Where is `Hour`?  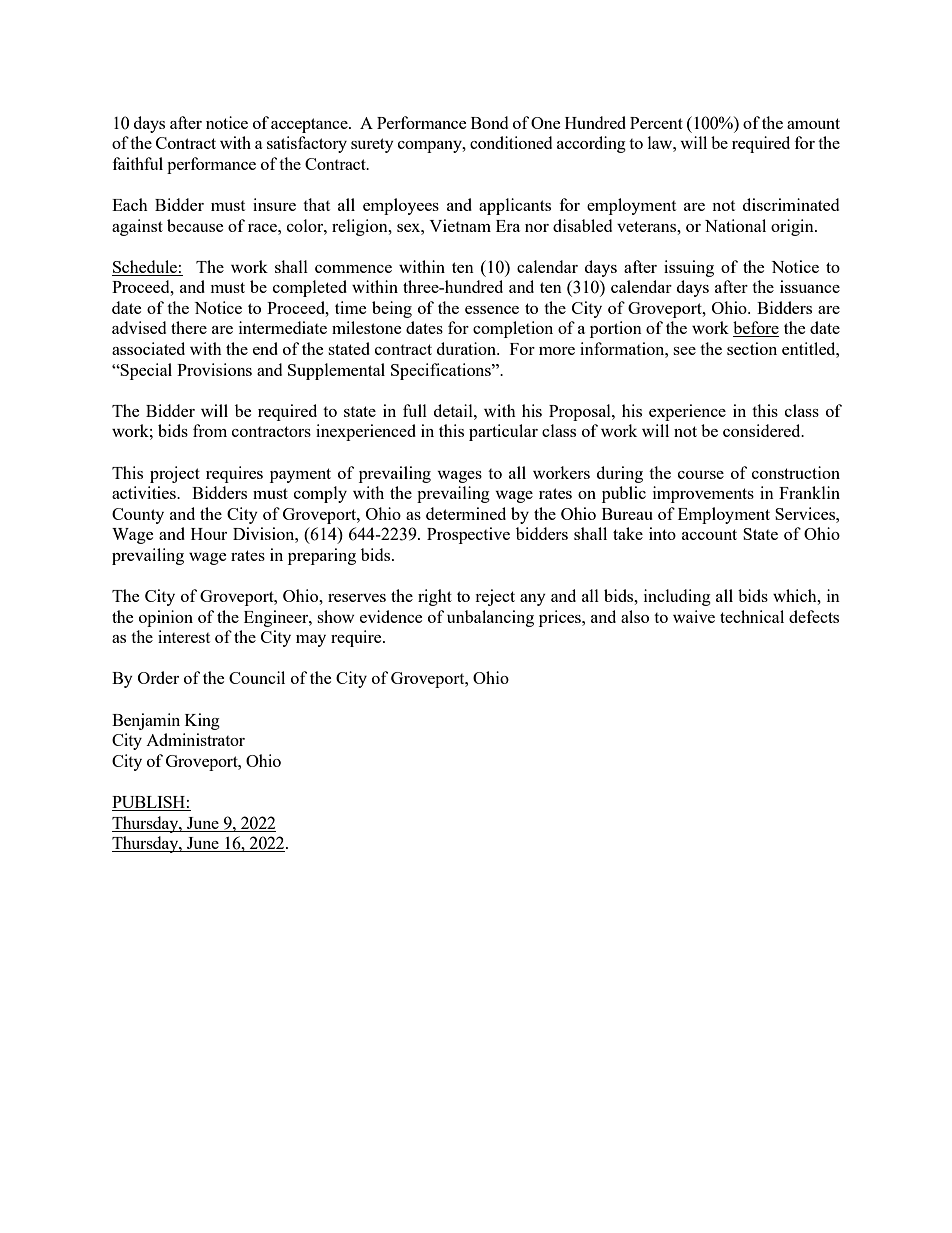
Hour is located at coordinates (209, 534).
